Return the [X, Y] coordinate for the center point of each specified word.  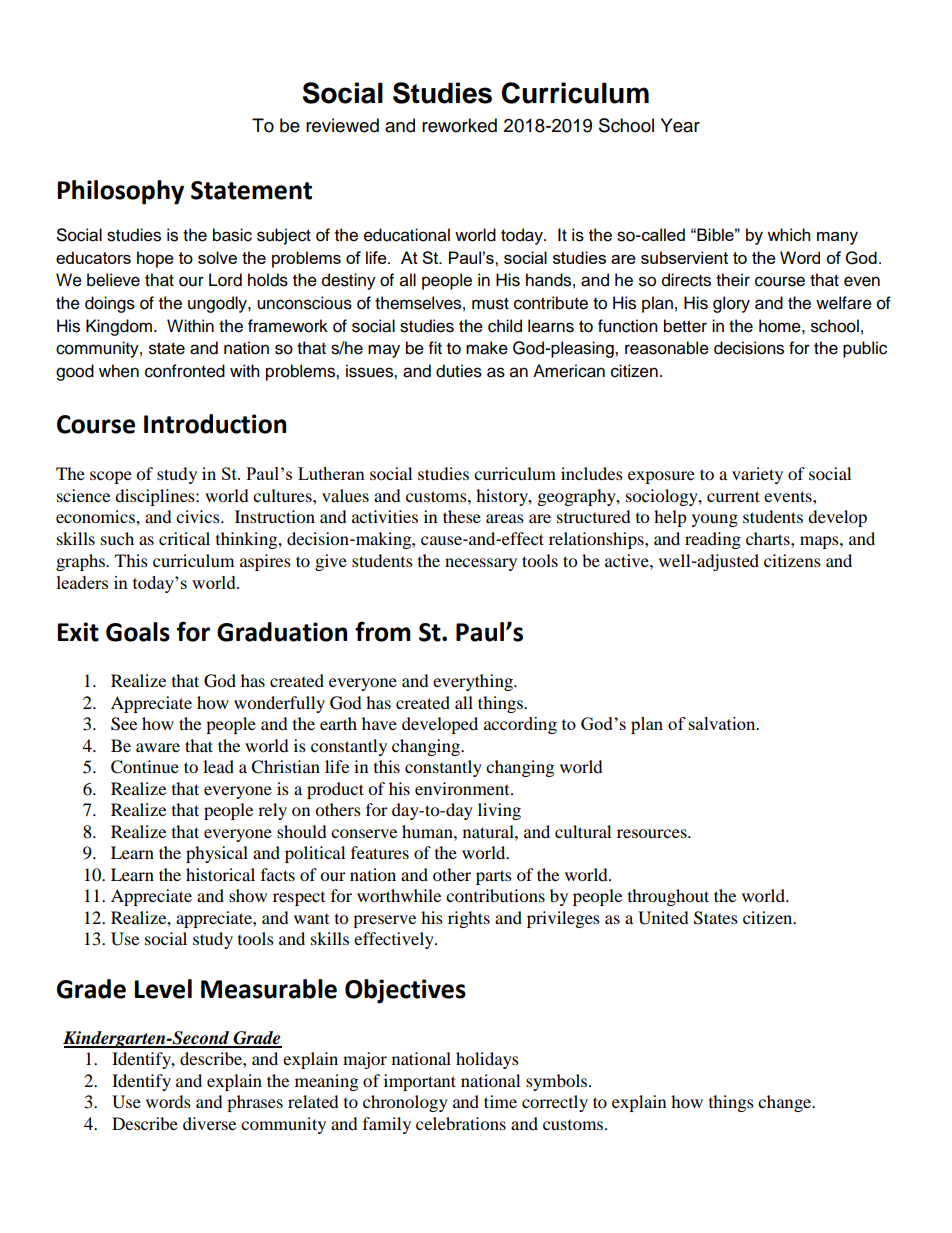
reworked [459, 125]
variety [757, 475]
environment [463, 788]
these [462, 516]
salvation [723, 723]
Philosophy [120, 192]
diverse [209, 1123]
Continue [145, 767]
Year [680, 125]
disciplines [156, 497]
